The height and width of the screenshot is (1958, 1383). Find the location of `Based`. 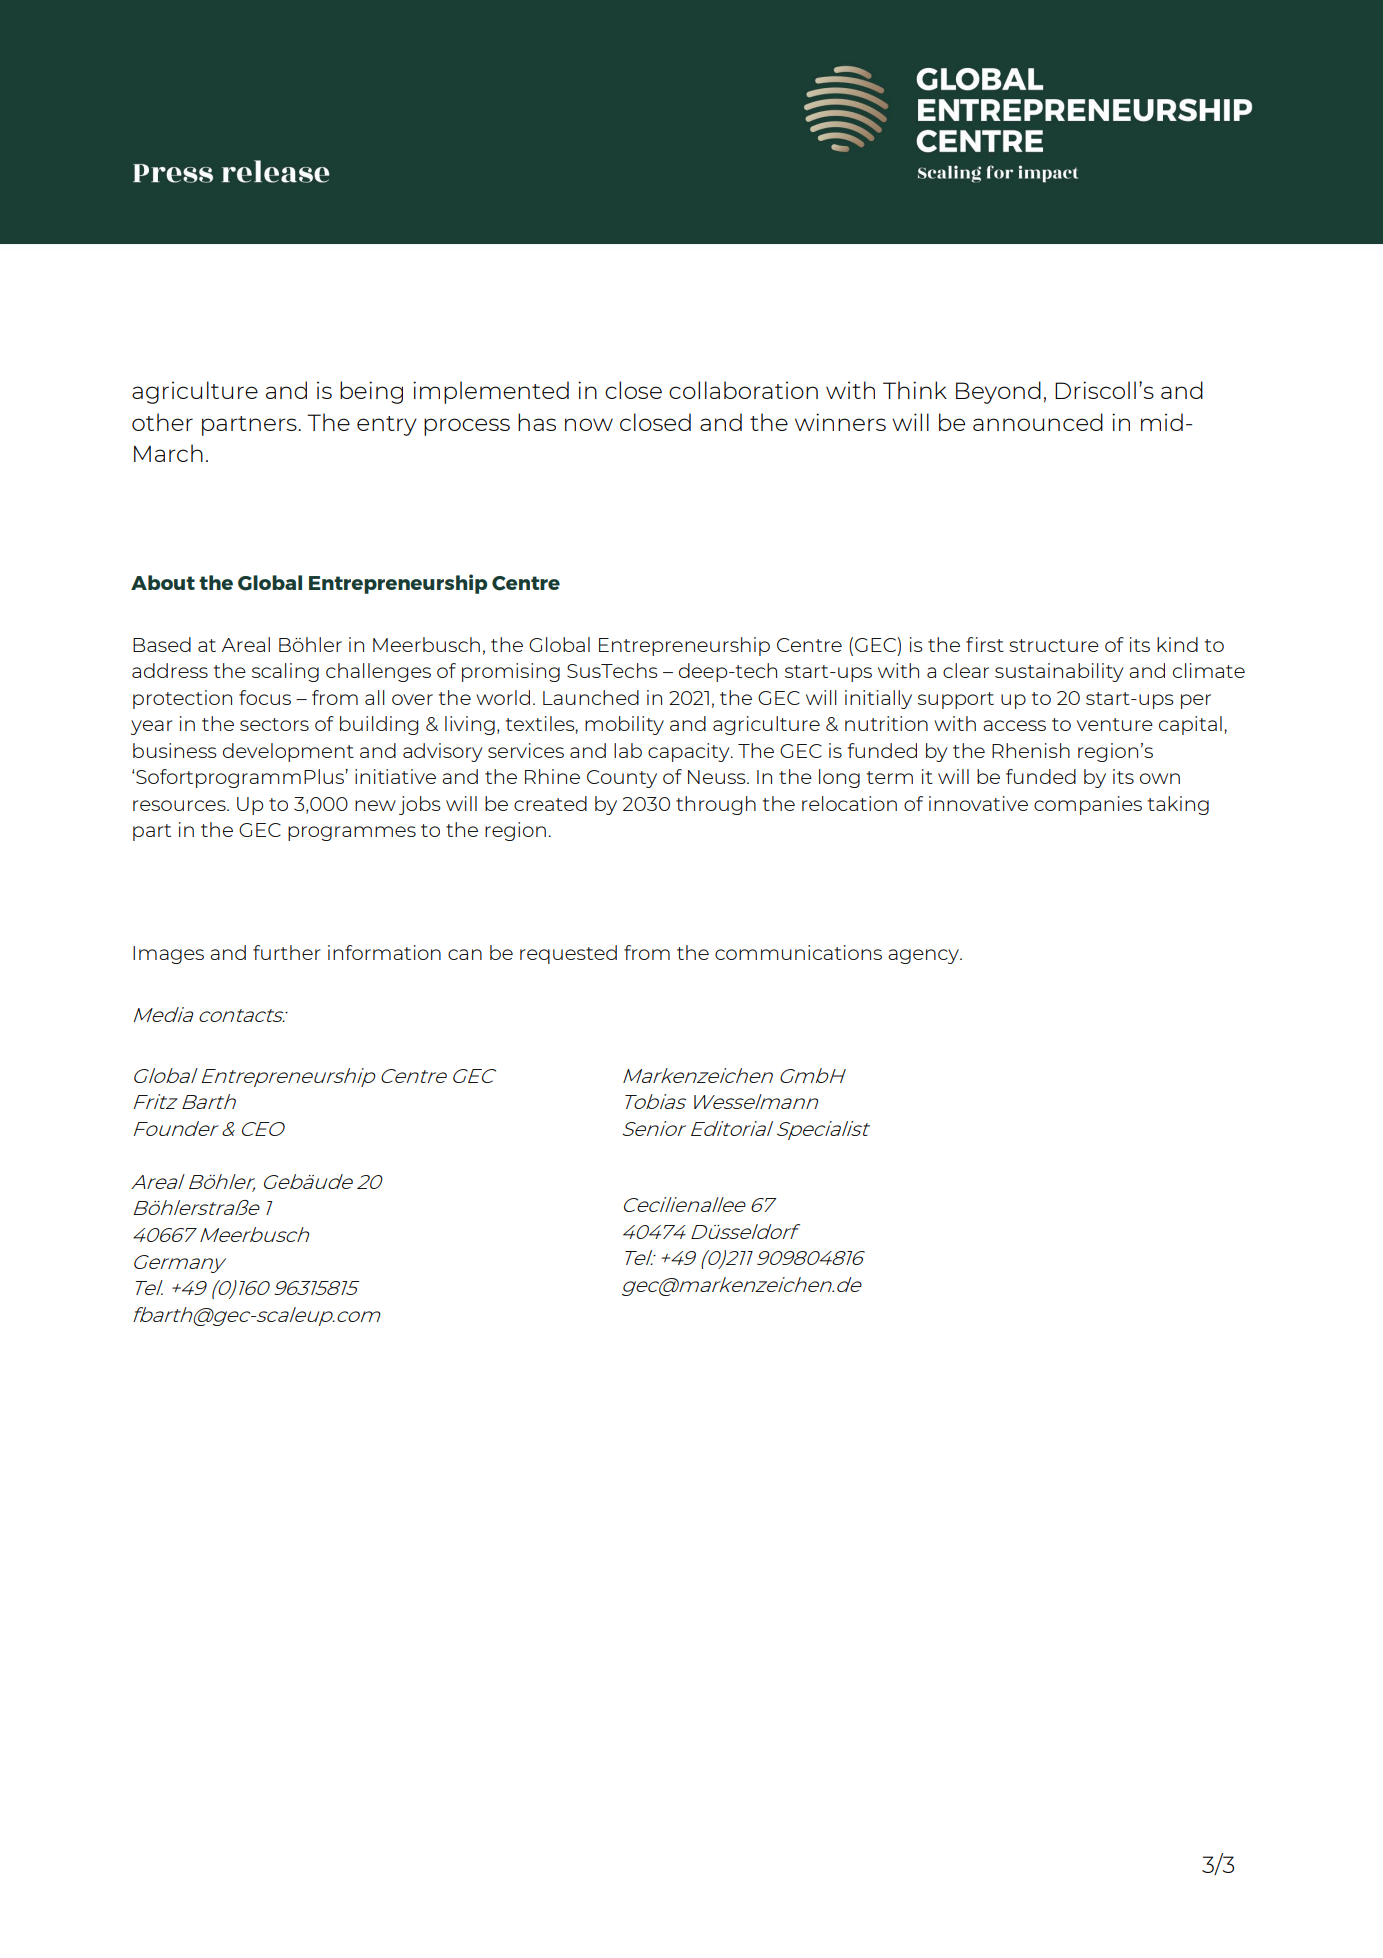

Based is located at coordinates (162, 644).
